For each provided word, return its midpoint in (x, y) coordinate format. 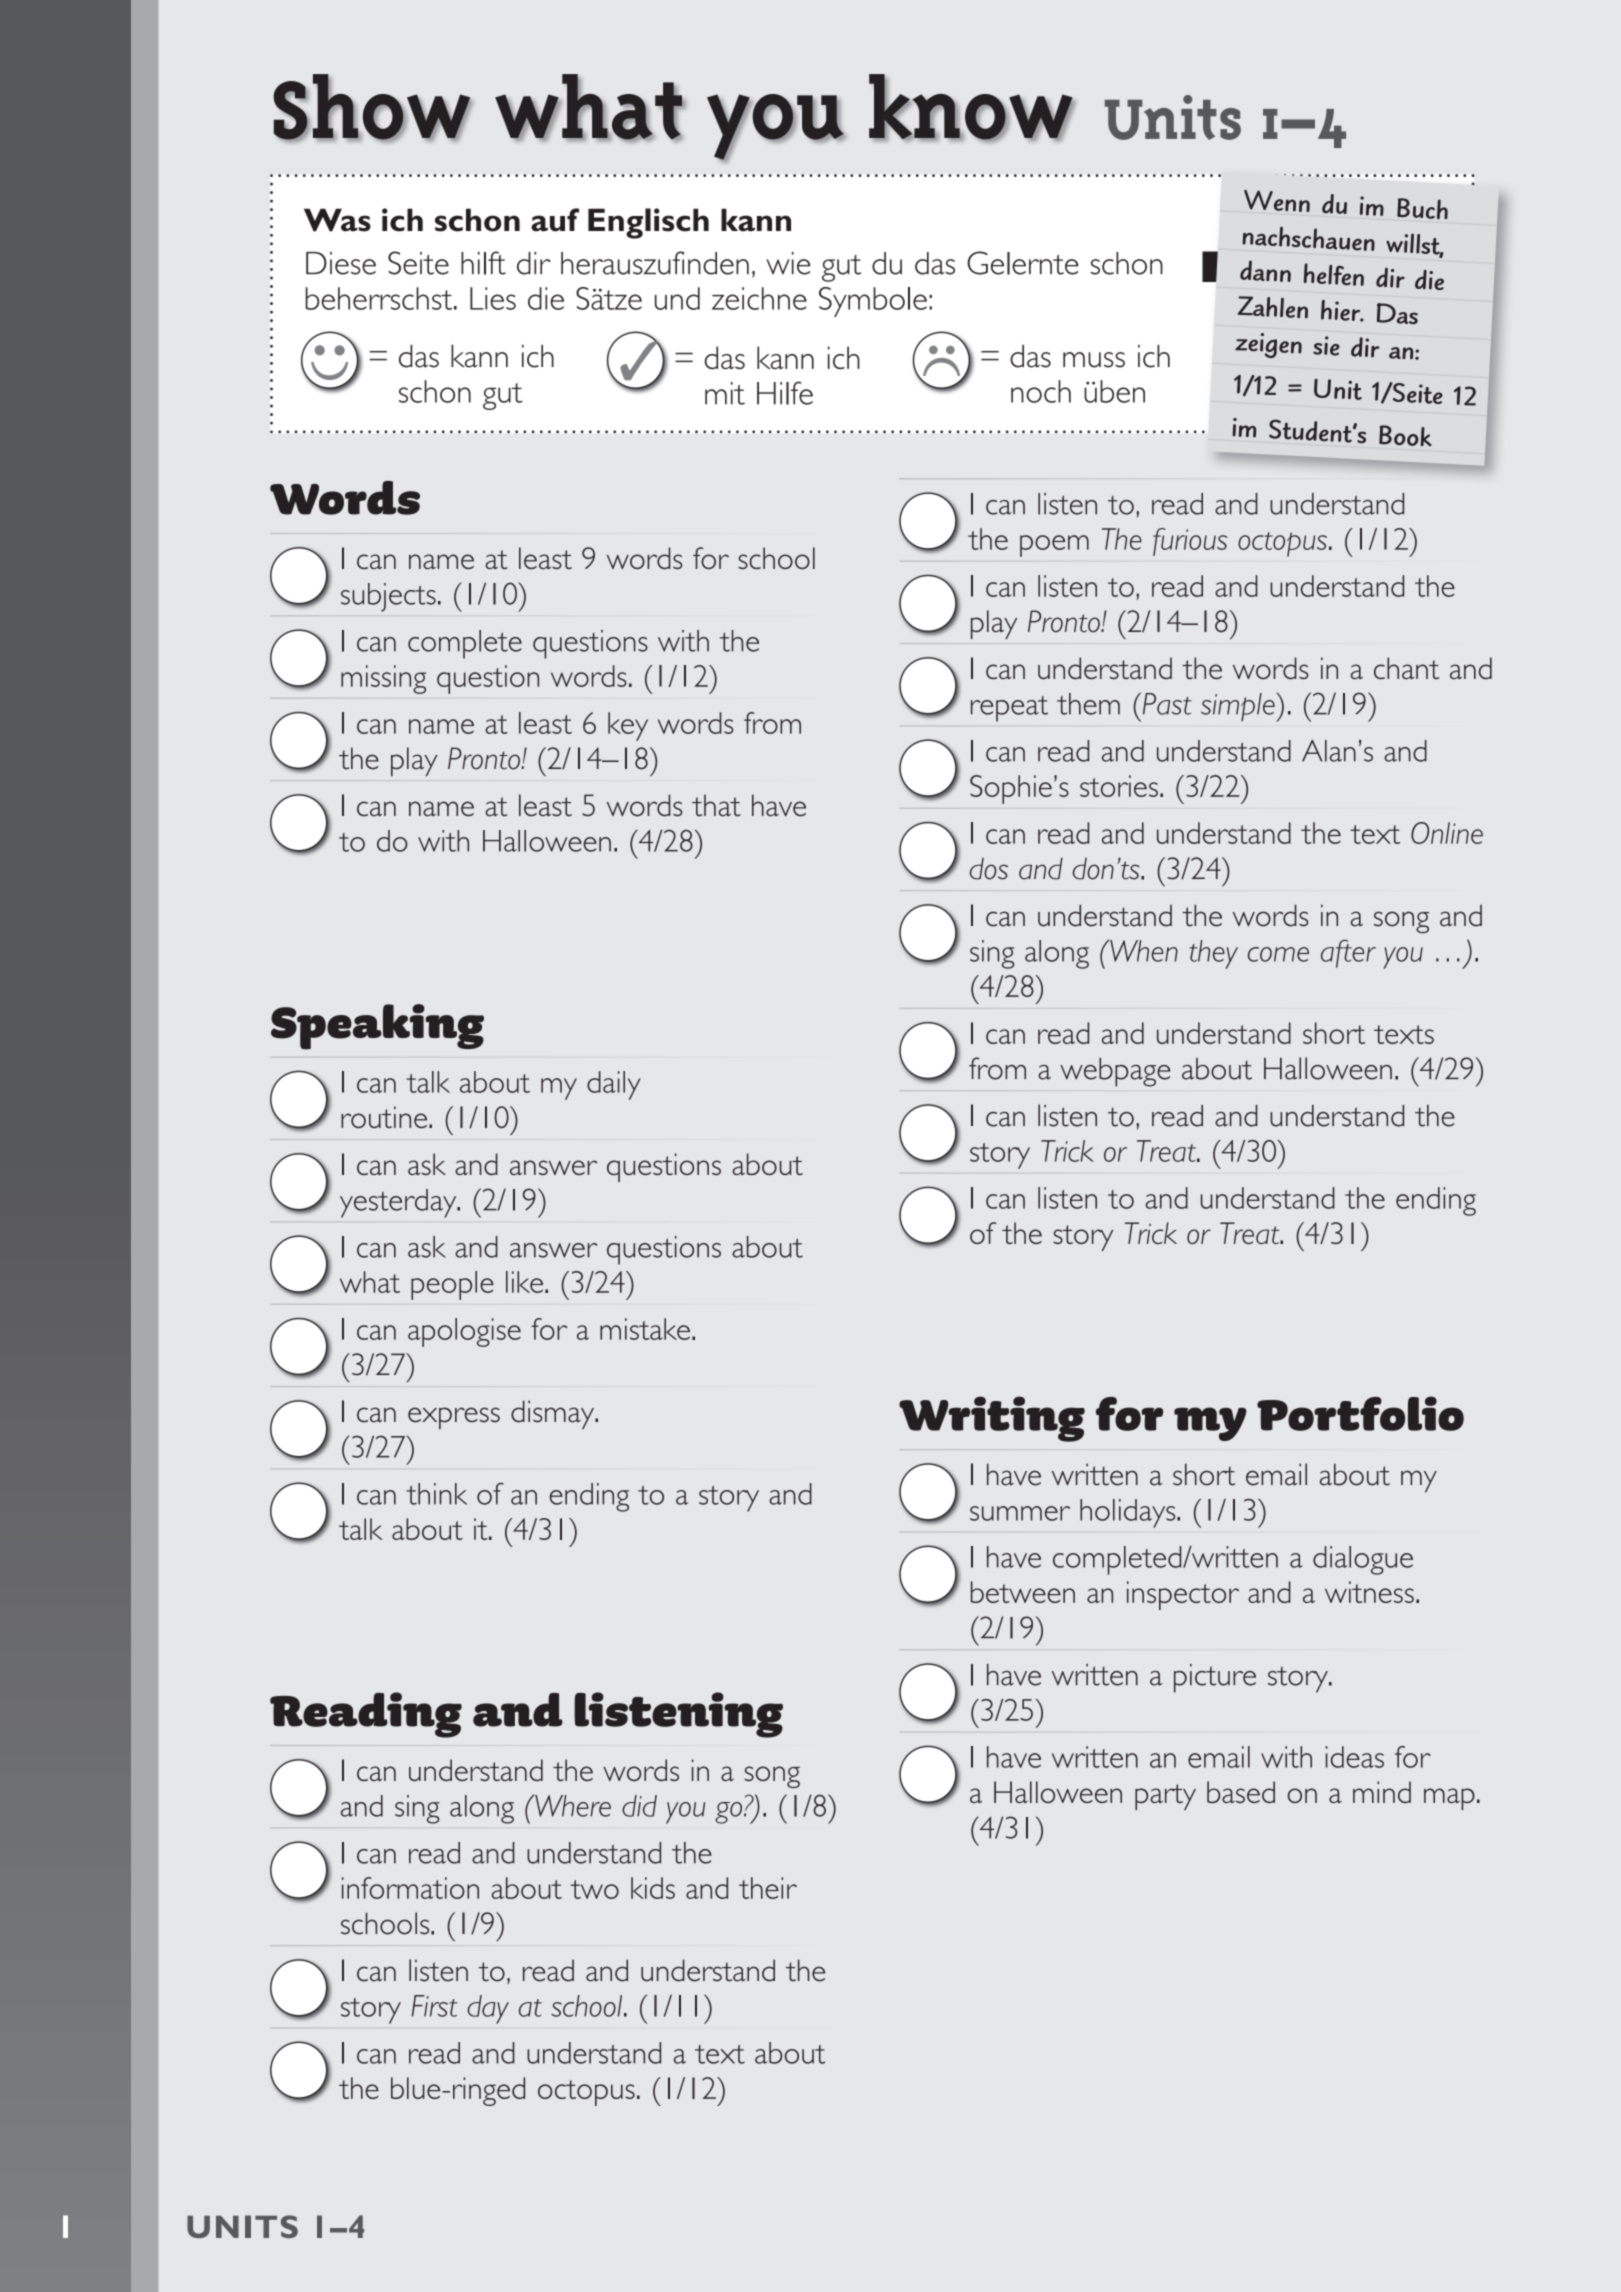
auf (555, 220)
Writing (992, 1419)
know (972, 108)
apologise (464, 1332)
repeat (1009, 709)
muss (1094, 360)
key (628, 726)
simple (1239, 707)
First (435, 2006)
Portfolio (1360, 1413)
